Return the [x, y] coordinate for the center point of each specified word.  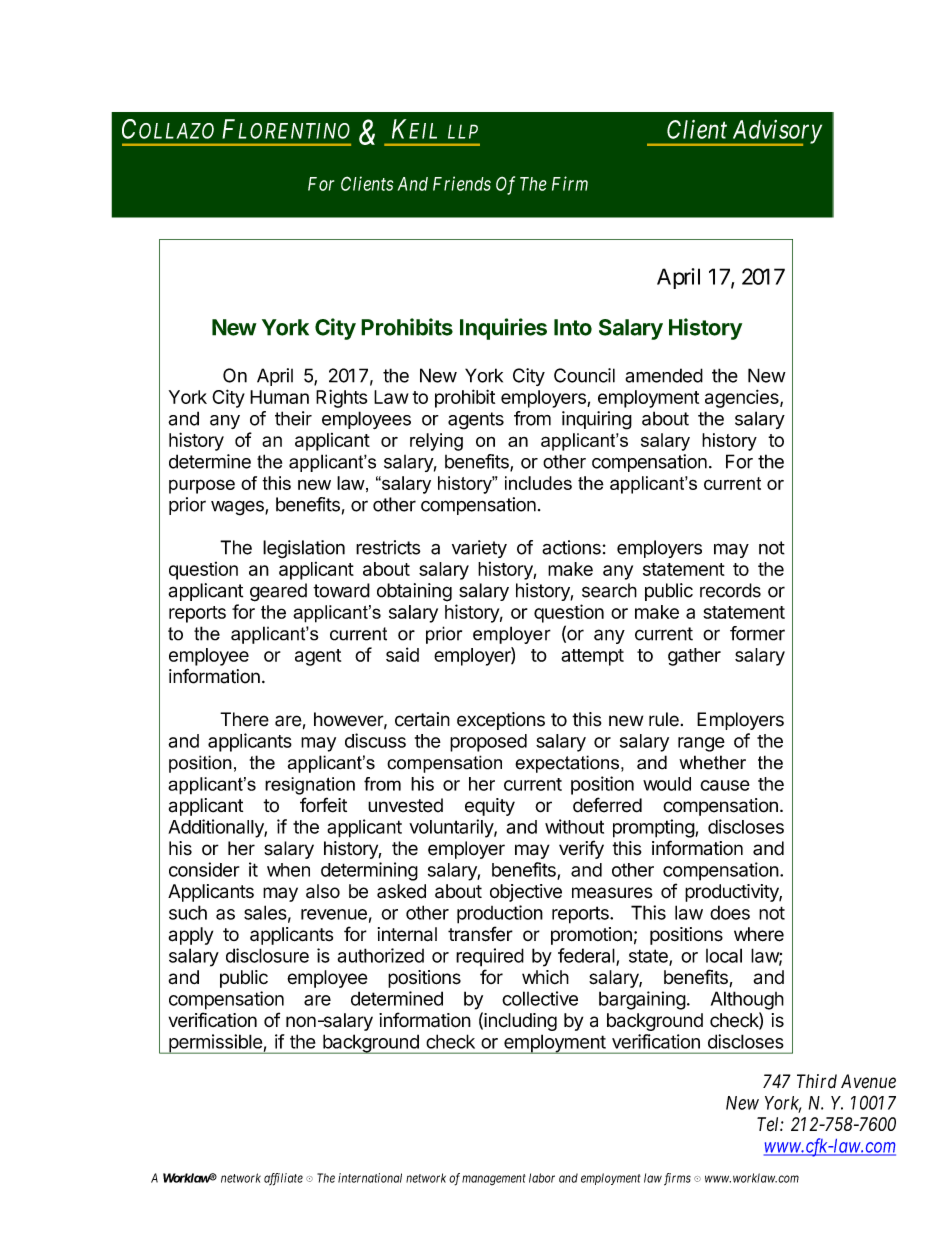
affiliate [283, 1179]
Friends [462, 183]
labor [542, 1178]
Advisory [775, 133]
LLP [463, 131]
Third [817, 1081]
